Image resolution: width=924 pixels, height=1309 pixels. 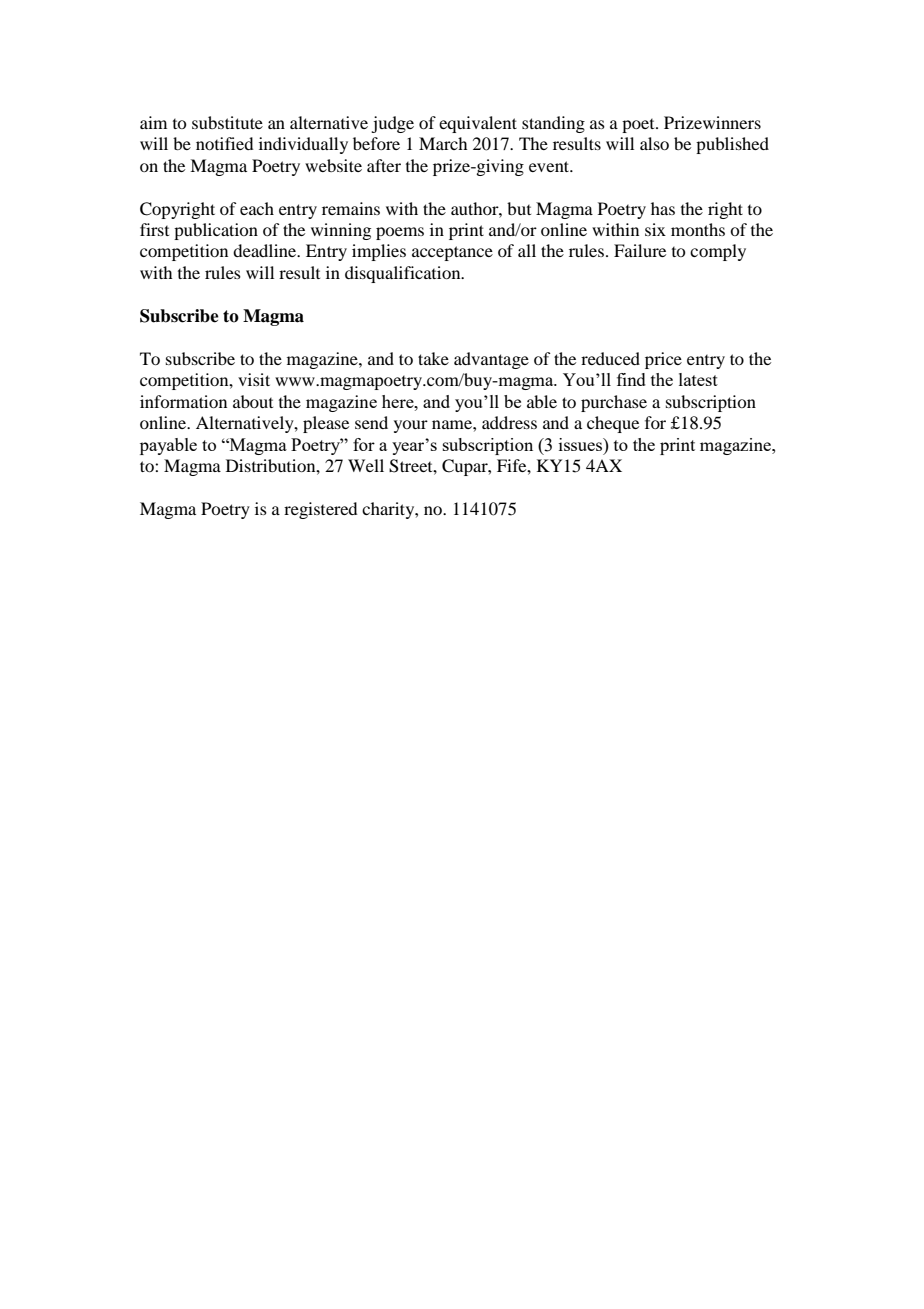 I want to click on March, so click(x=443, y=143).
